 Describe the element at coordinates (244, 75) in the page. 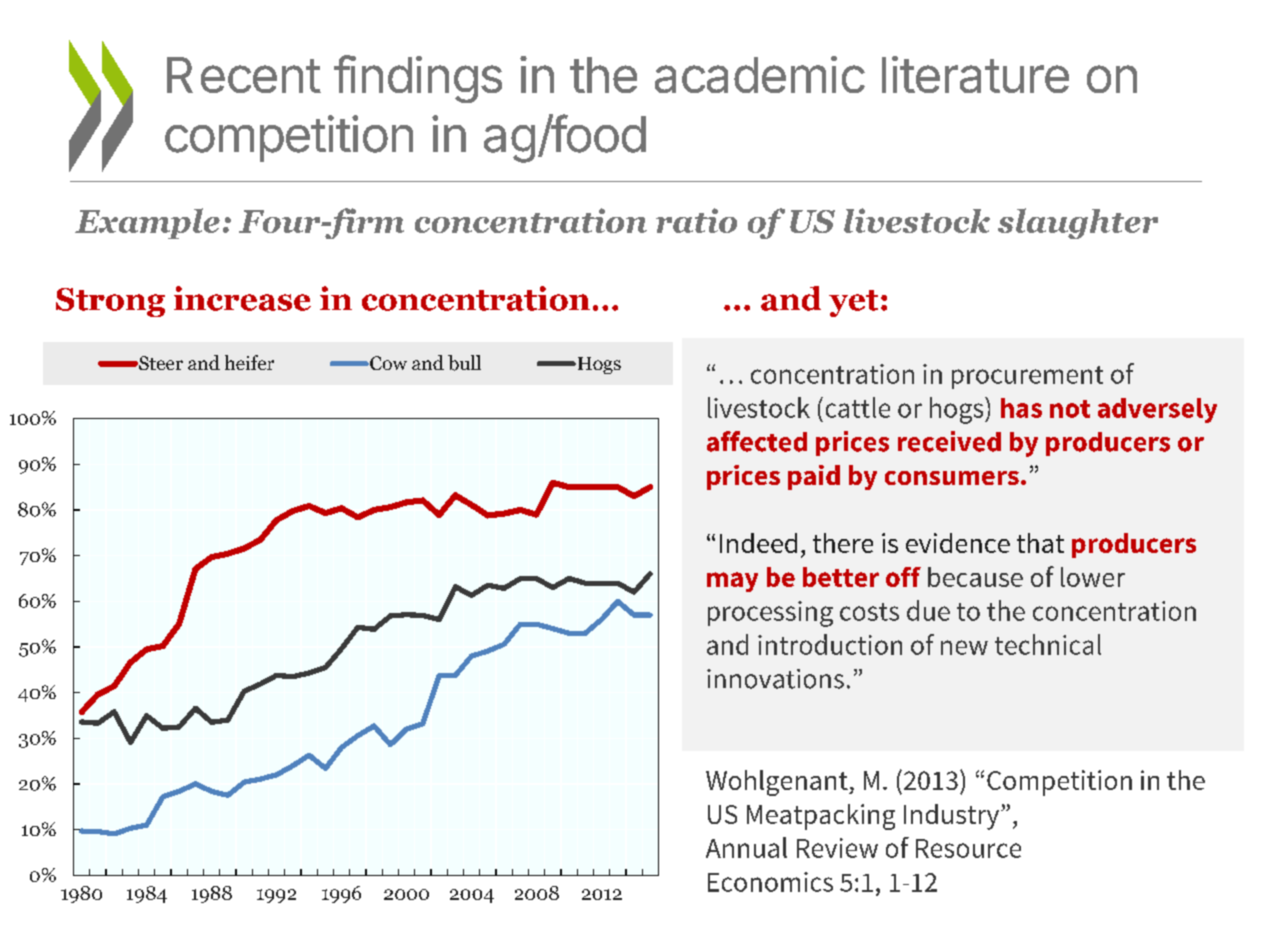

I see `Recent` at that location.
